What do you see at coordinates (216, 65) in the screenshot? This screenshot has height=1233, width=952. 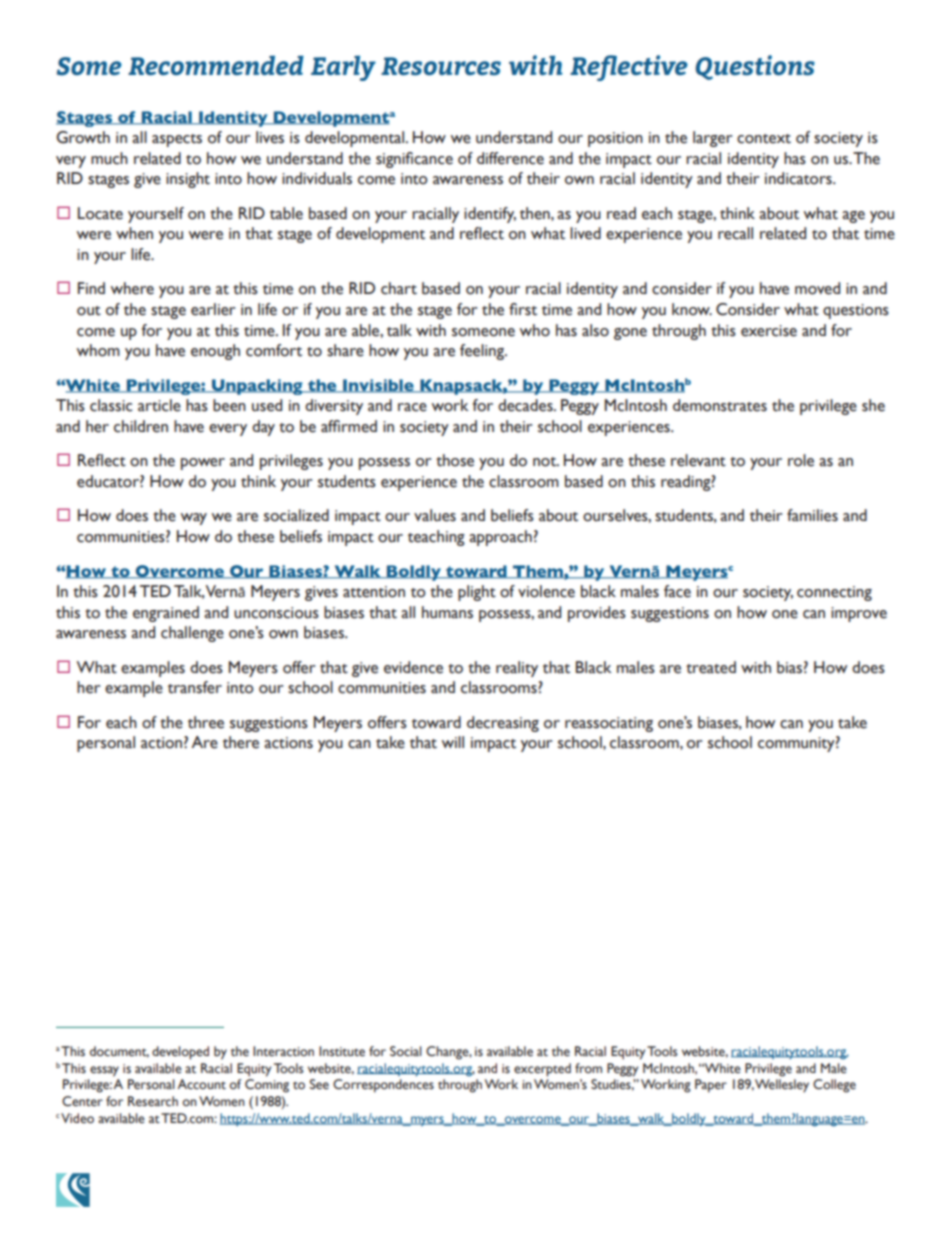 I see `Recommended` at bounding box center [216, 65].
